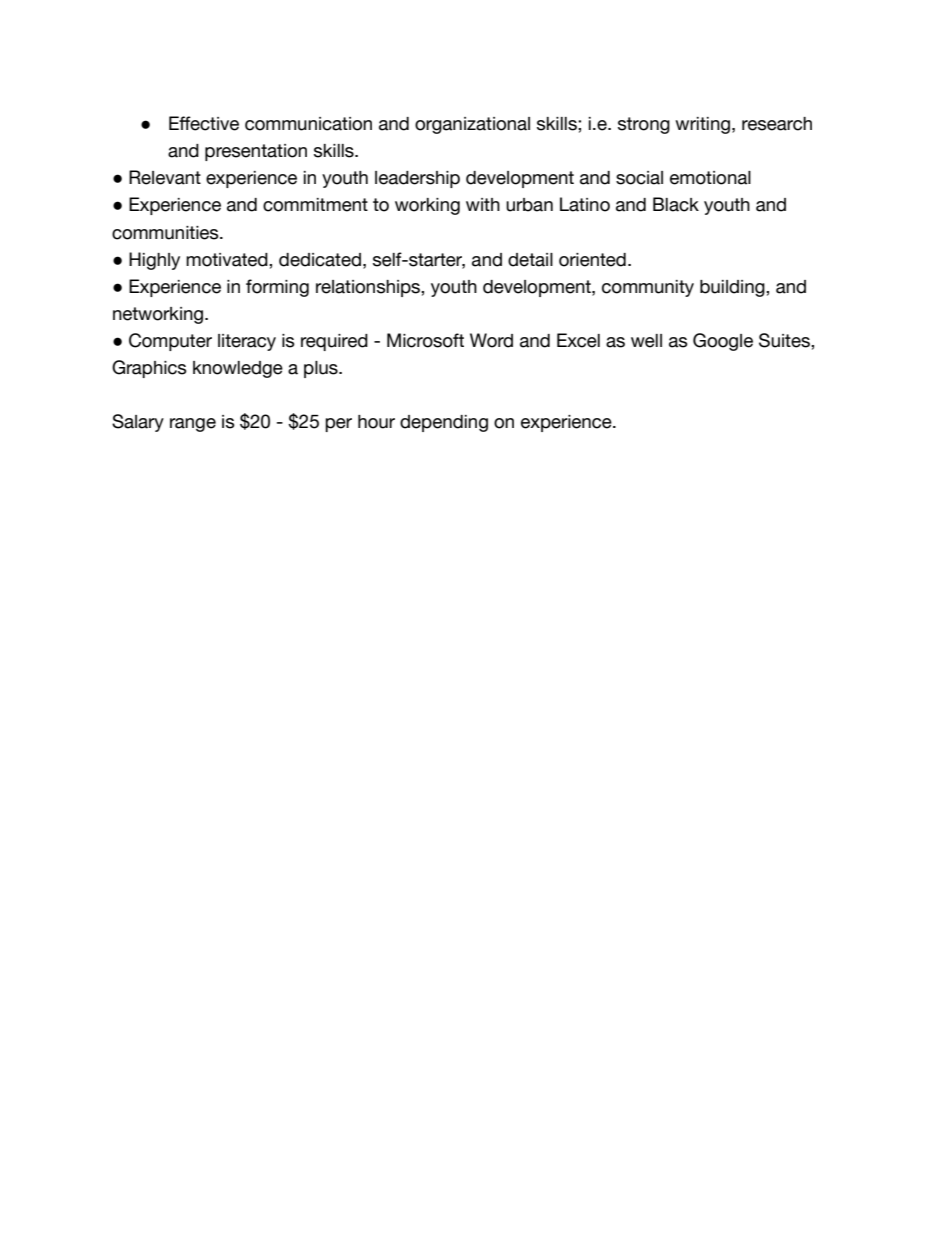  What do you see at coordinates (733, 288) in the screenshot?
I see `building` at bounding box center [733, 288].
